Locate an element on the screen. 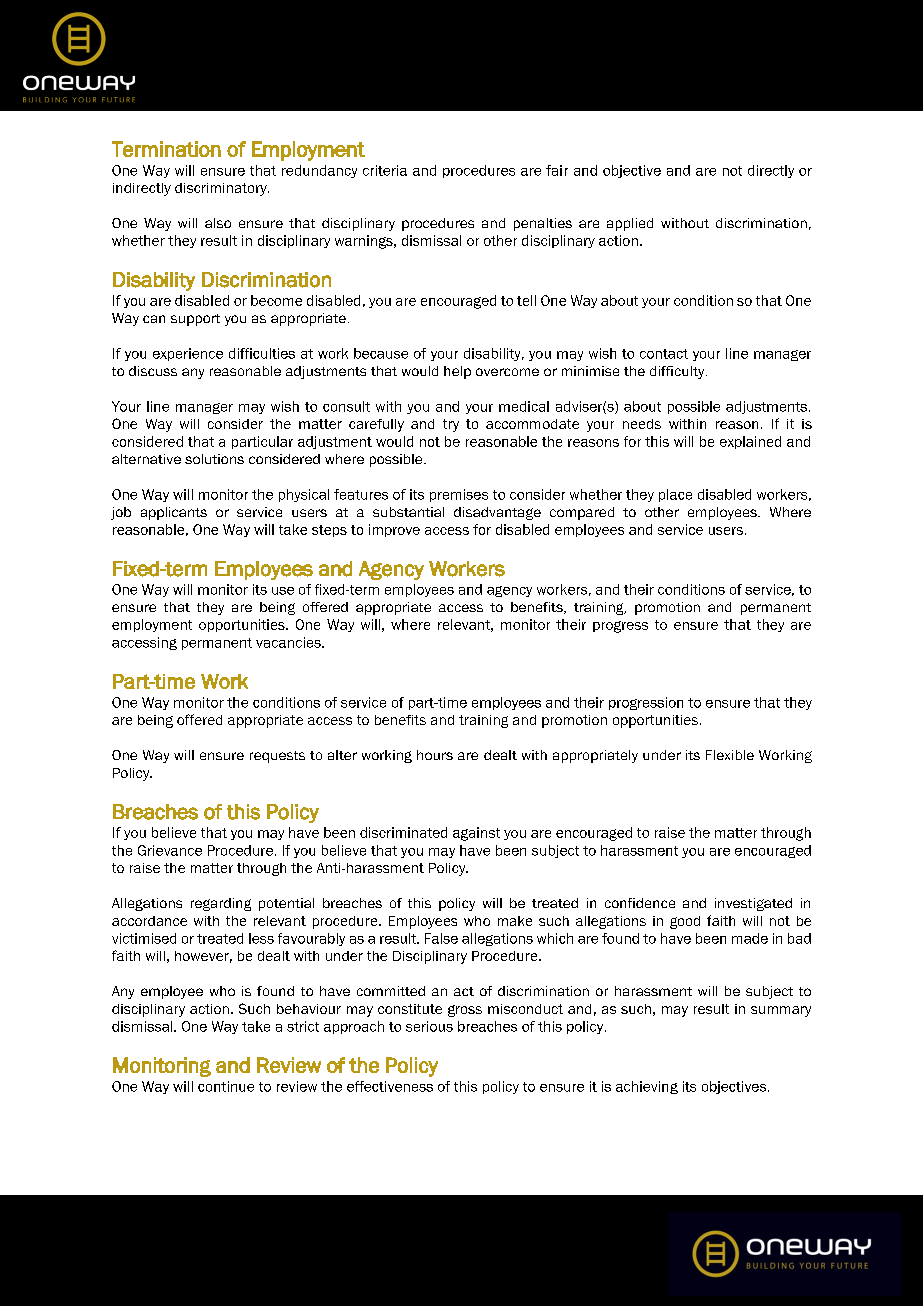  explained is located at coordinates (750, 442).
